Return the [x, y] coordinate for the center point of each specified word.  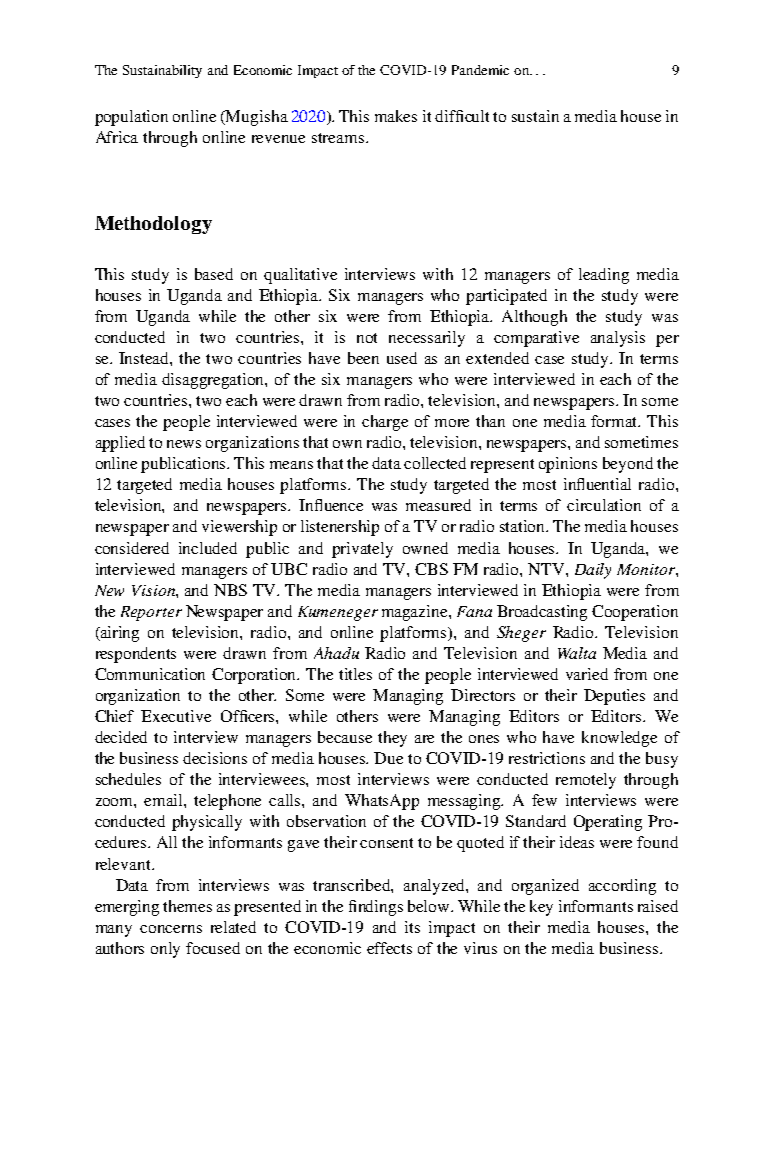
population [131, 118]
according [622, 887]
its [412, 927]
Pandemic [480, 70]
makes [396, 116]
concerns [171, 929]
